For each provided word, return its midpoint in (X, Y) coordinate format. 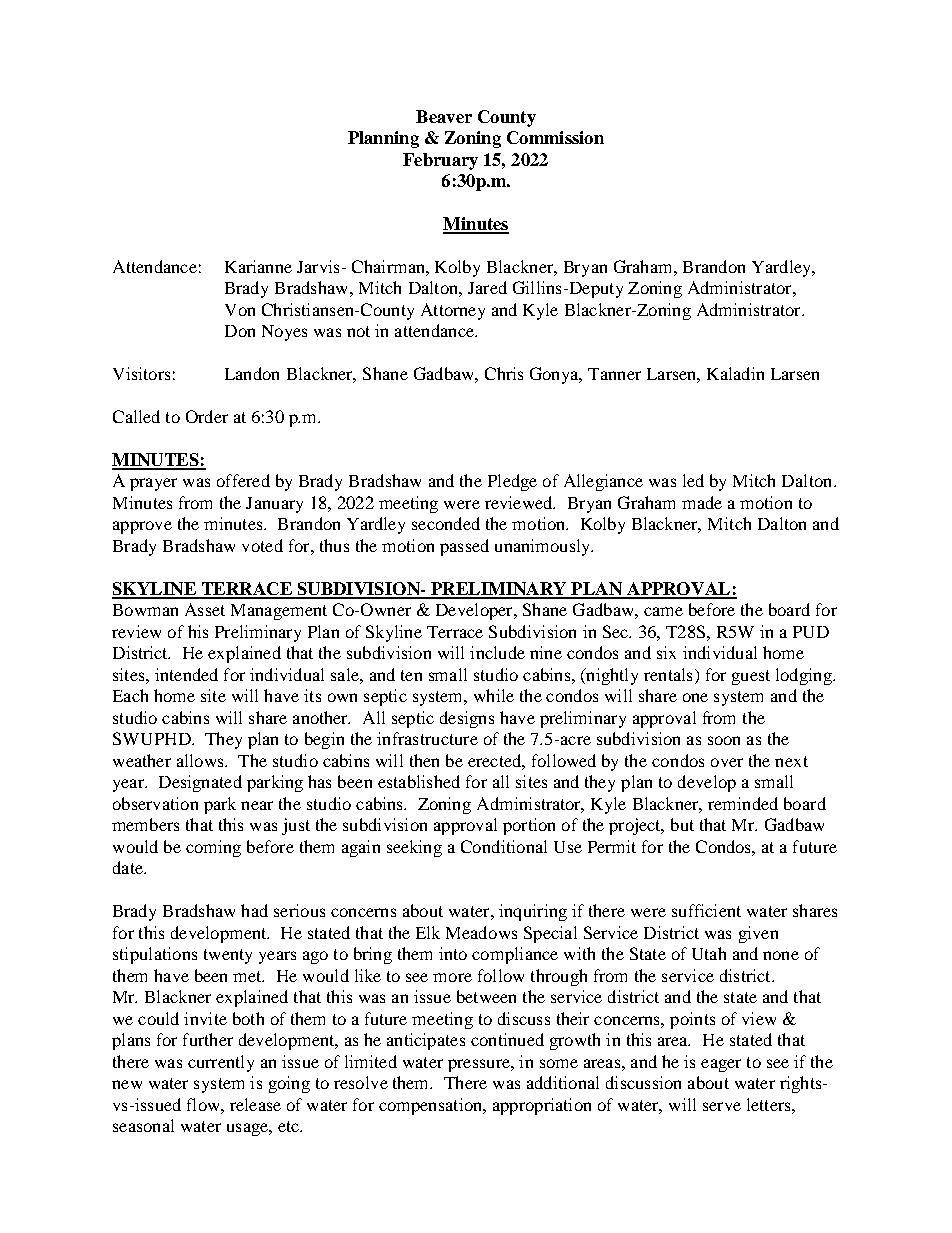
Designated (200, 783)
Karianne (258, 266)
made (702, 502)
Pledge (512, 482)
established (419, 781)
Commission (555, 137)
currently (221, 1063)
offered (243, 480)
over (727, 762)
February (440, 161)
